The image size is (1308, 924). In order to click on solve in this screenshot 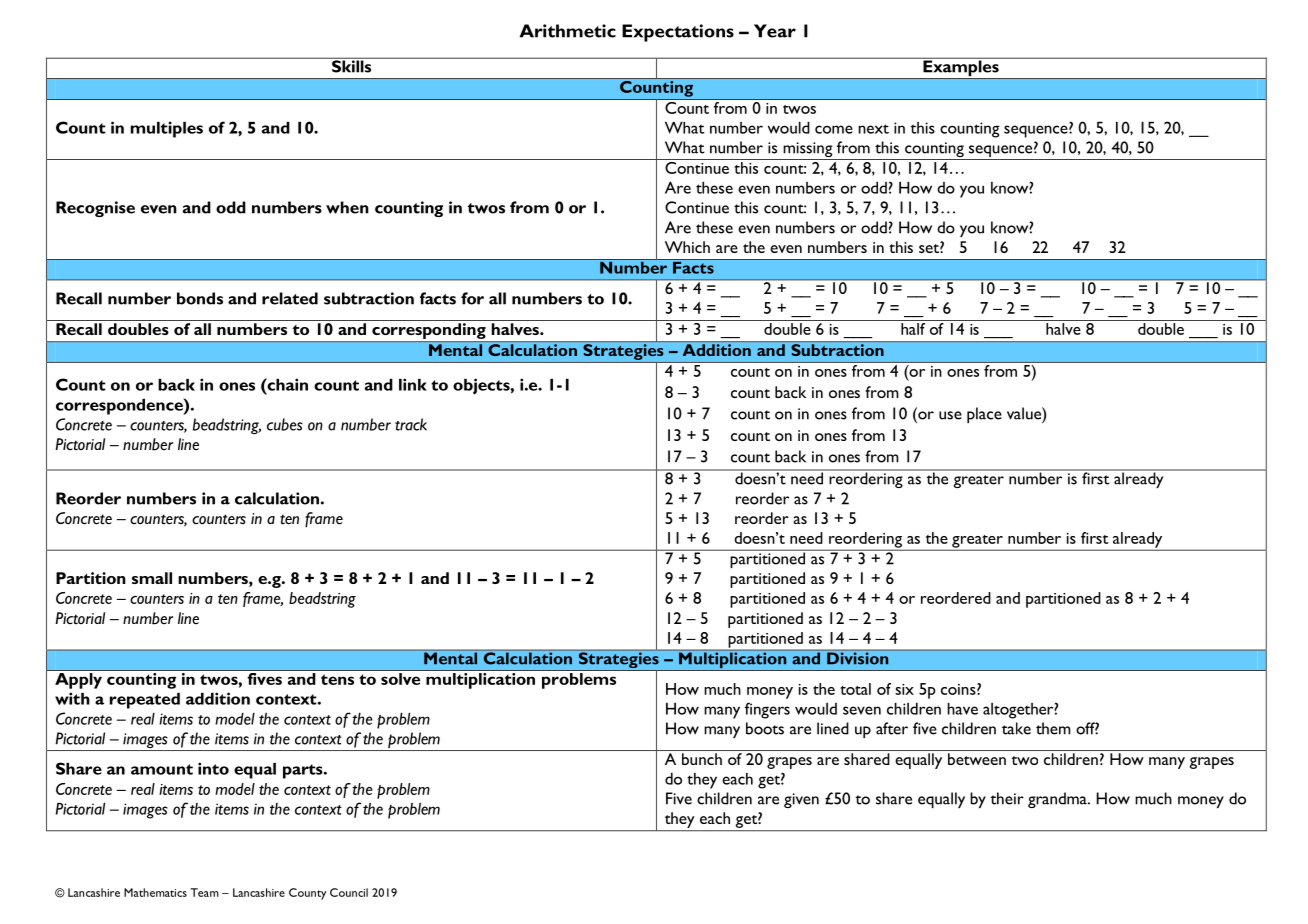, I will do `click(400, 679)`.
